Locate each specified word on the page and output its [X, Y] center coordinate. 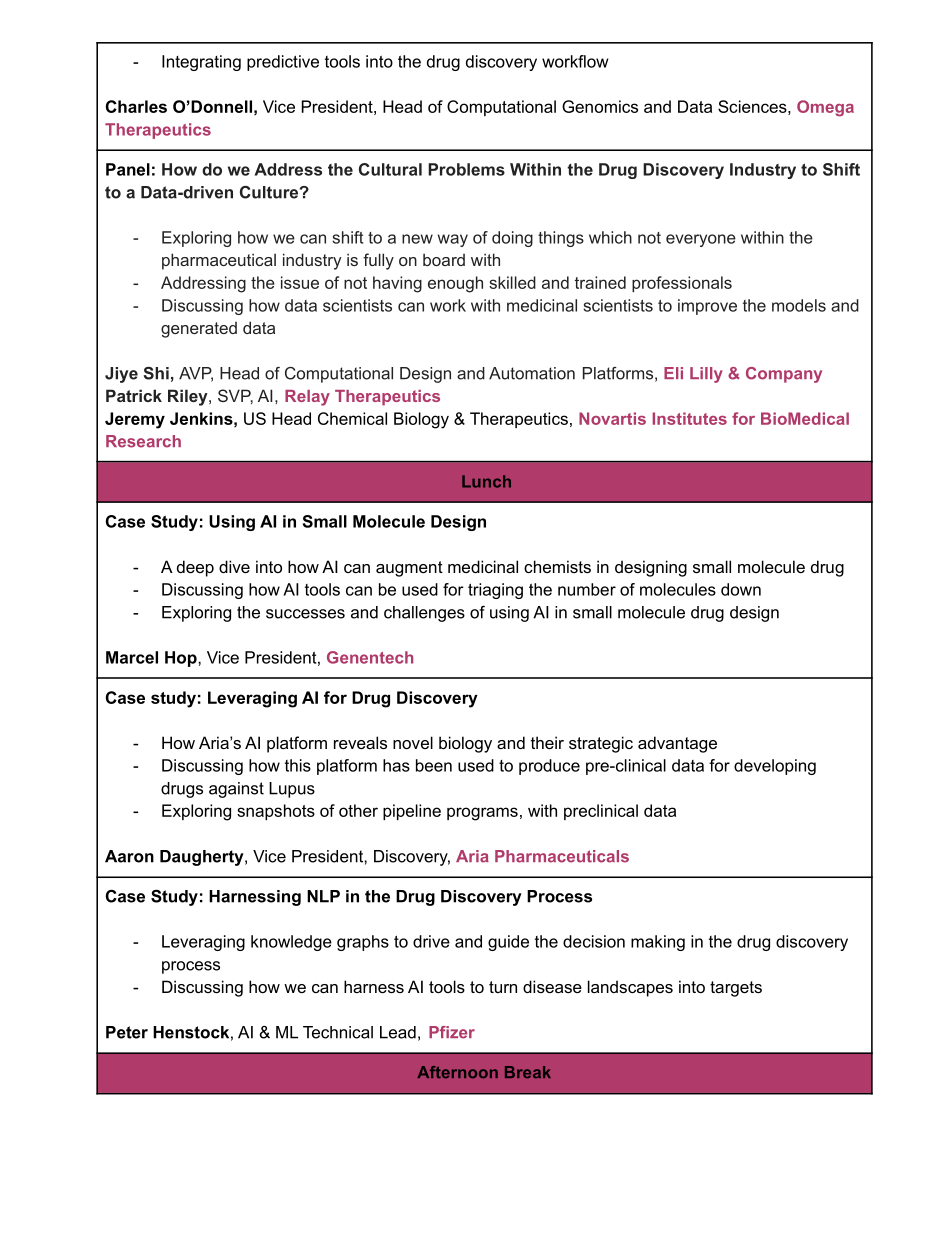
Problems [466, 169]
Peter [127, 1032]
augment [409, 569]
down [741, 589]
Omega [825, 108]
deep [195, 568]
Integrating [201, 63]
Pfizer [452, 1032]
